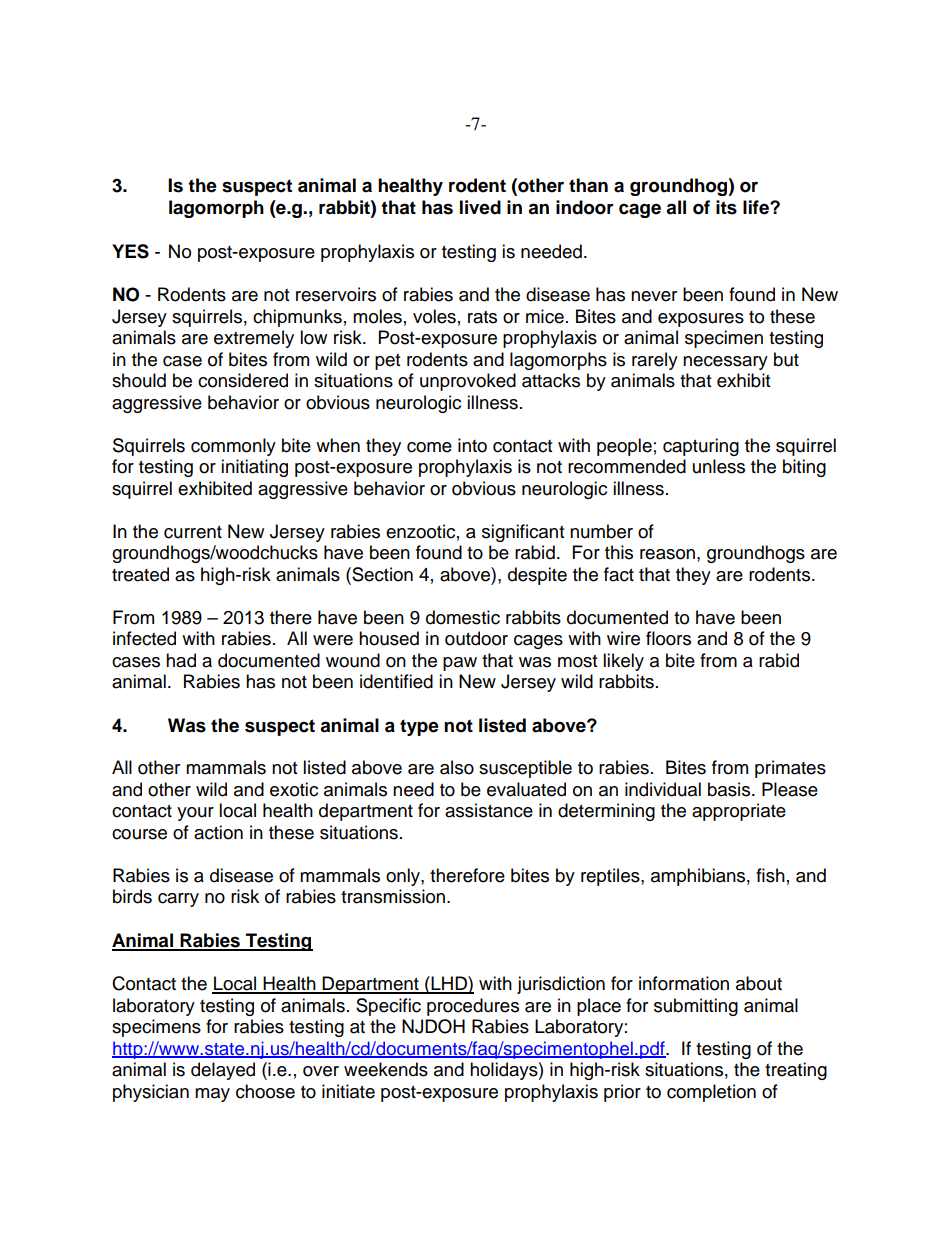  I want to click on significant, so click(523, 533).
